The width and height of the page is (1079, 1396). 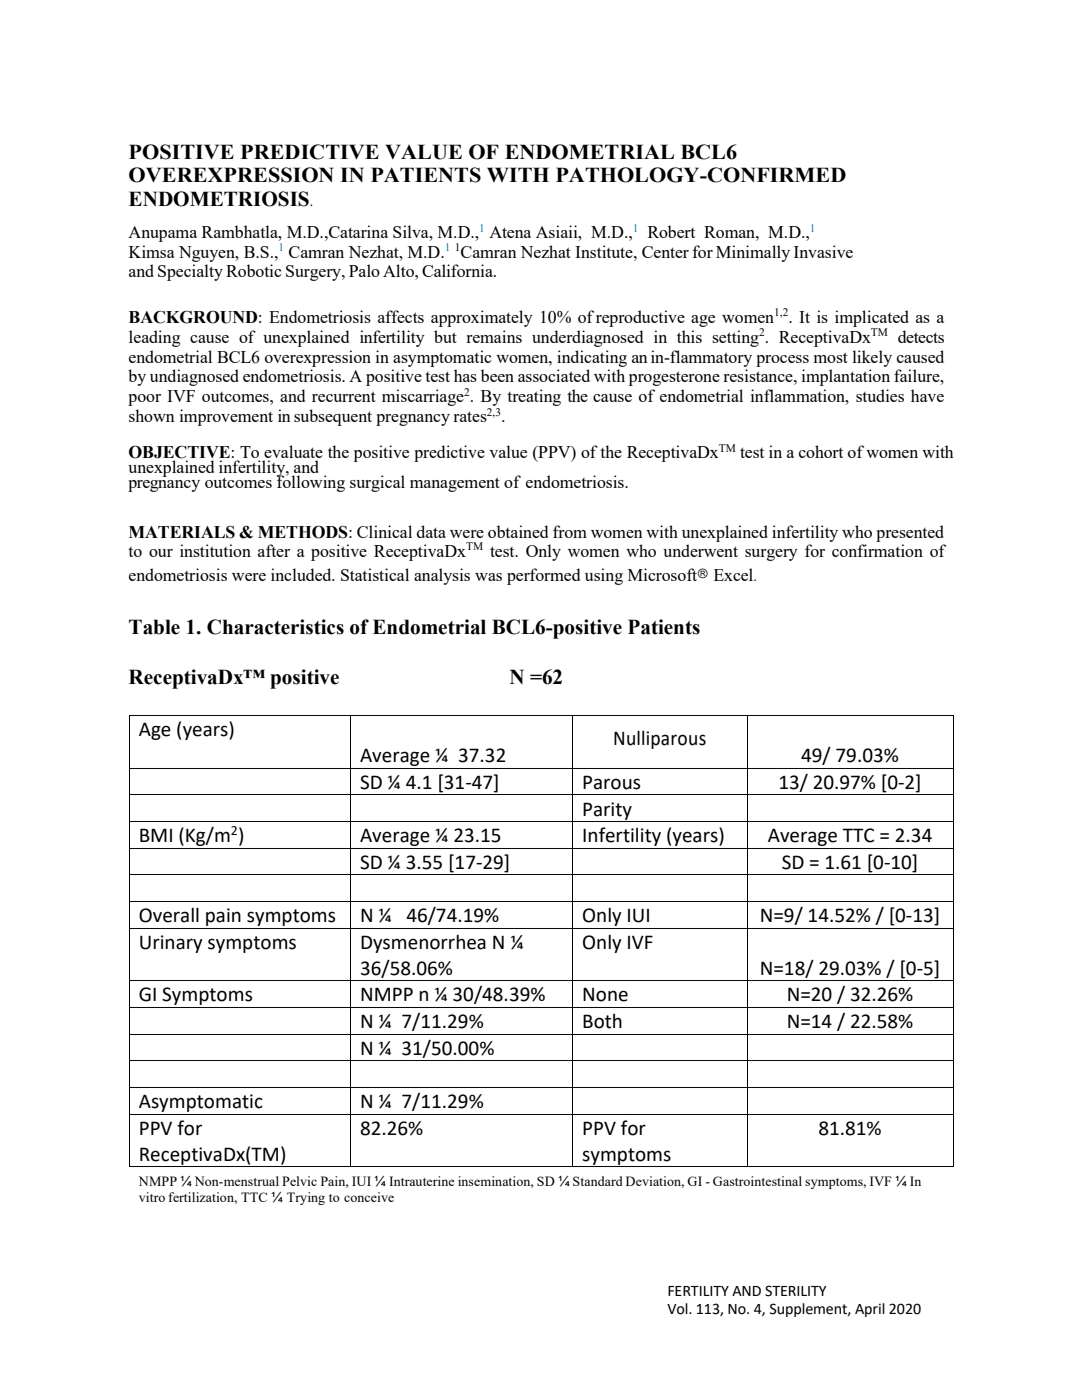 I want to click on Trying, so click(x=306, y=1198).
